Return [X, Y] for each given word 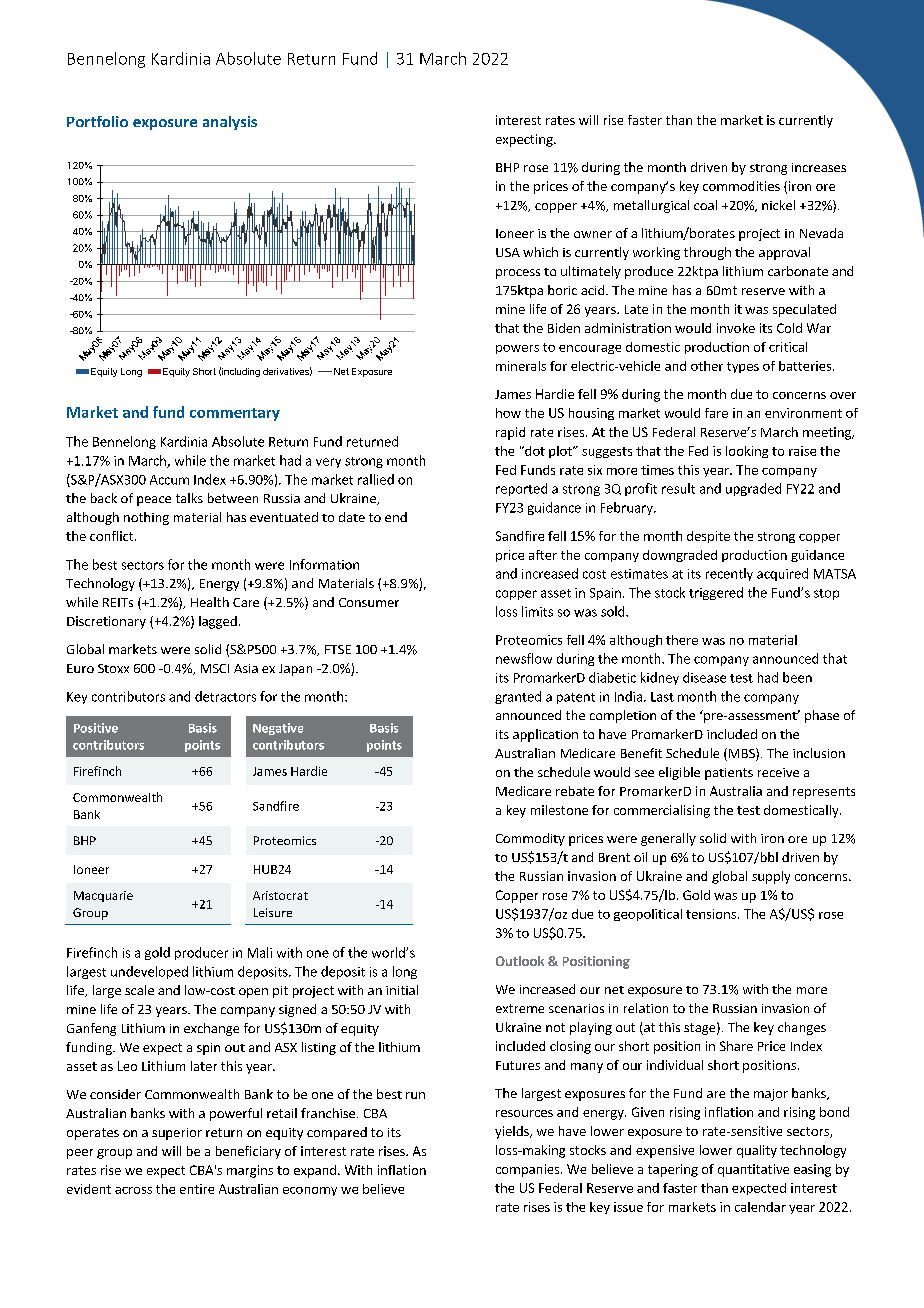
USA [508, 252]
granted [518, 697]
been [797, 677]
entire [197, 1189]
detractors [225, 696]
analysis [230, 123]
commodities [741, 186]
